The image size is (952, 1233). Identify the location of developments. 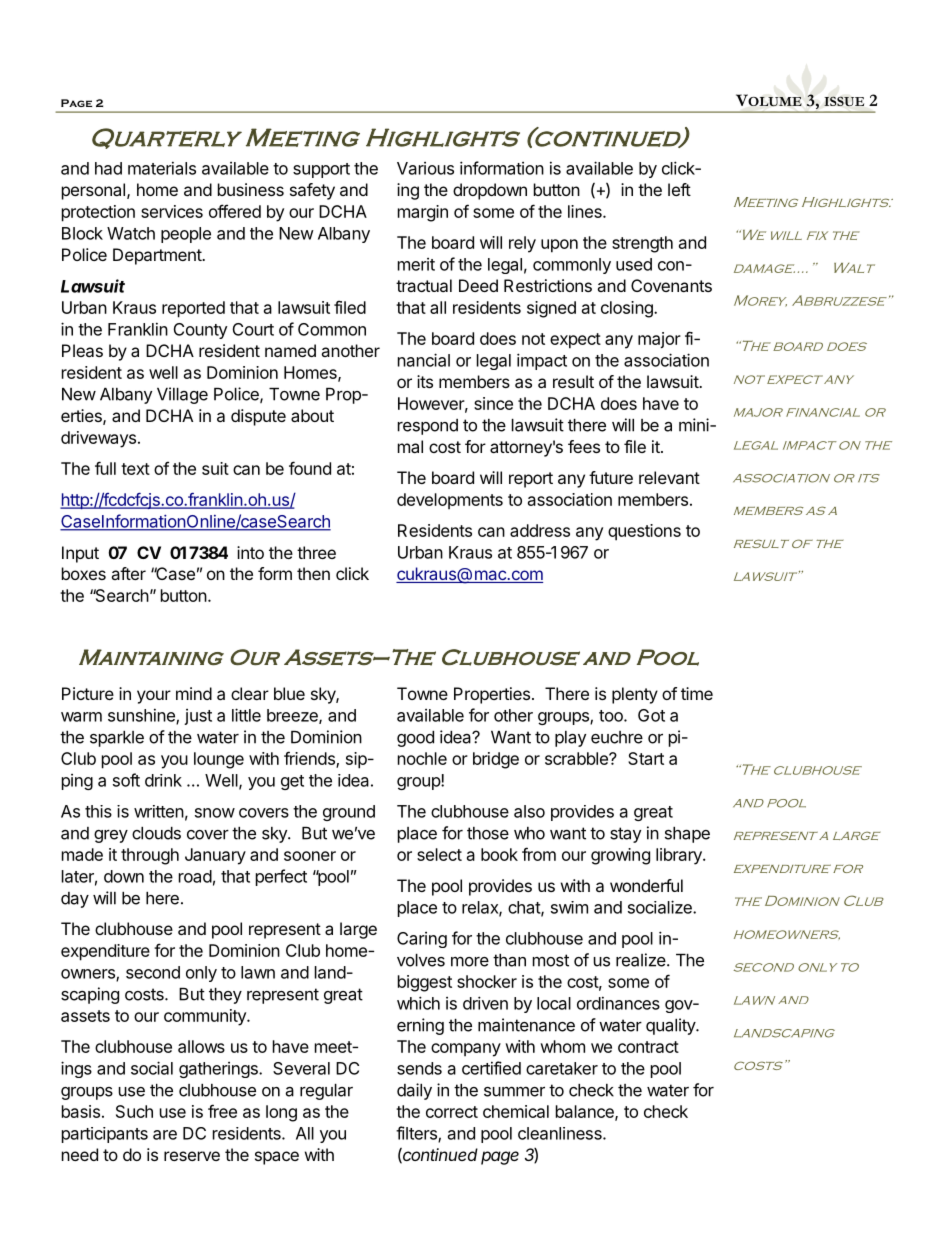
(450, 501).
